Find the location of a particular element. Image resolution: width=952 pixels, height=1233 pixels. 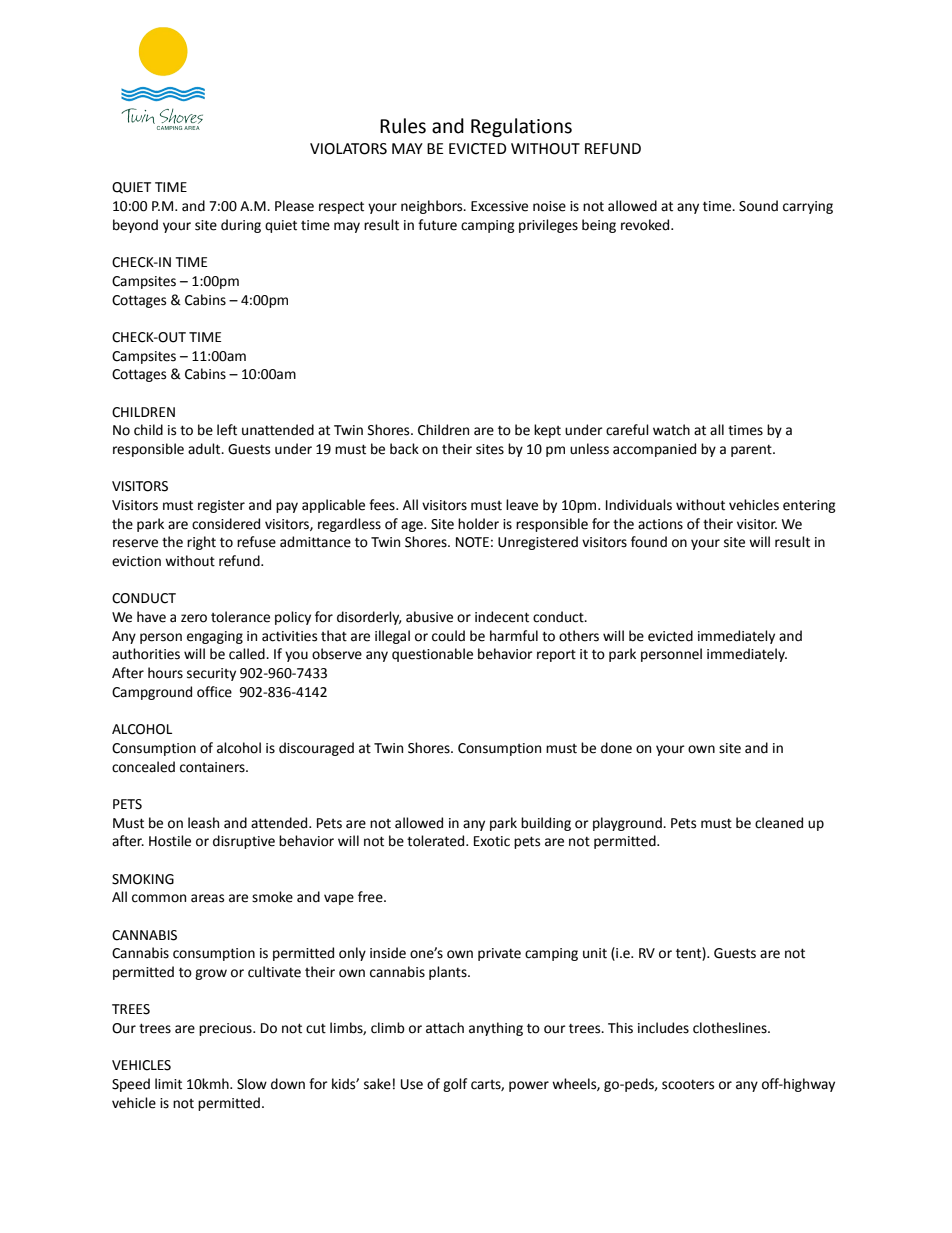

during is located at coordinates (241, 226).
